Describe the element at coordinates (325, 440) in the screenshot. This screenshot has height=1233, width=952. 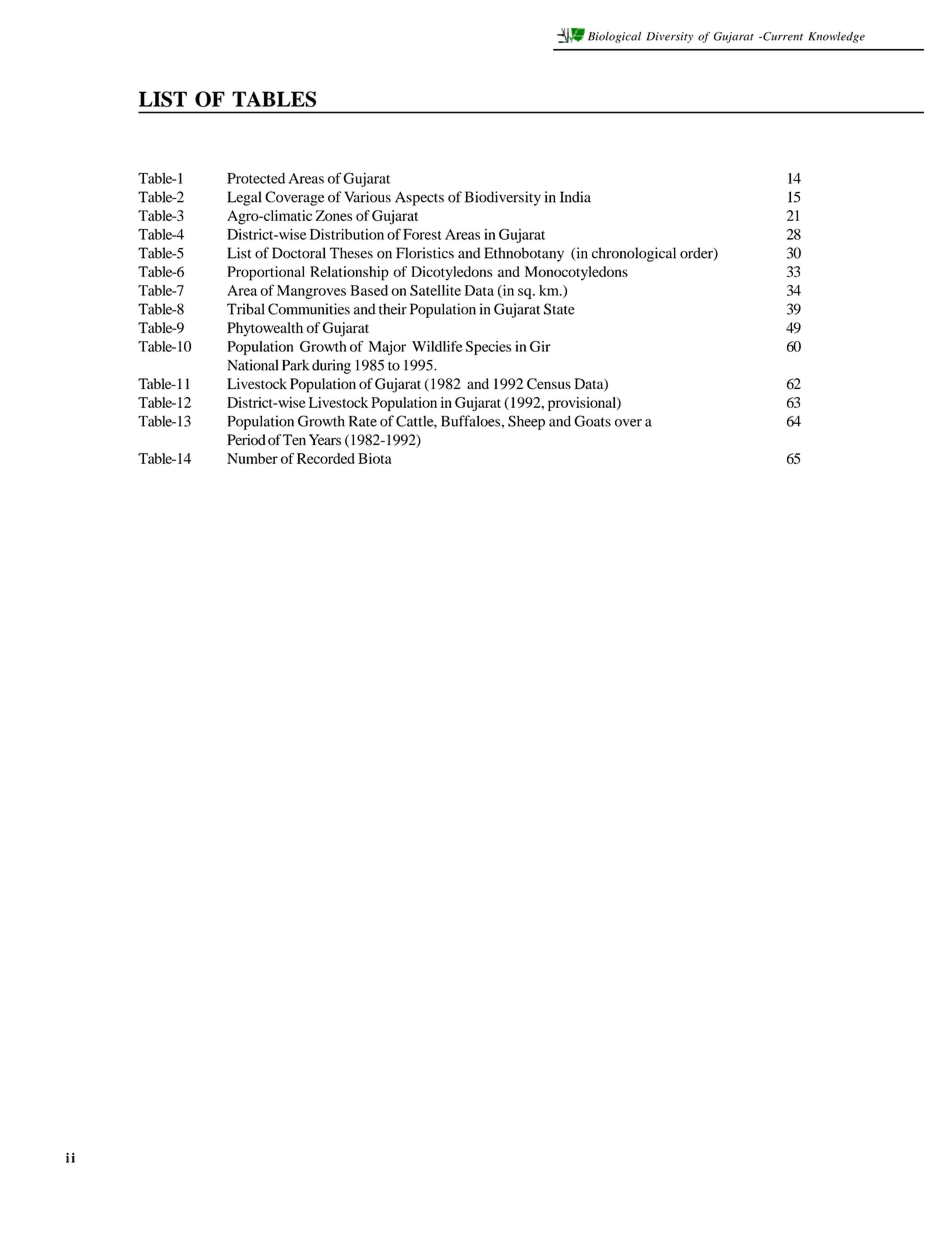
I see `Years` at that location.
